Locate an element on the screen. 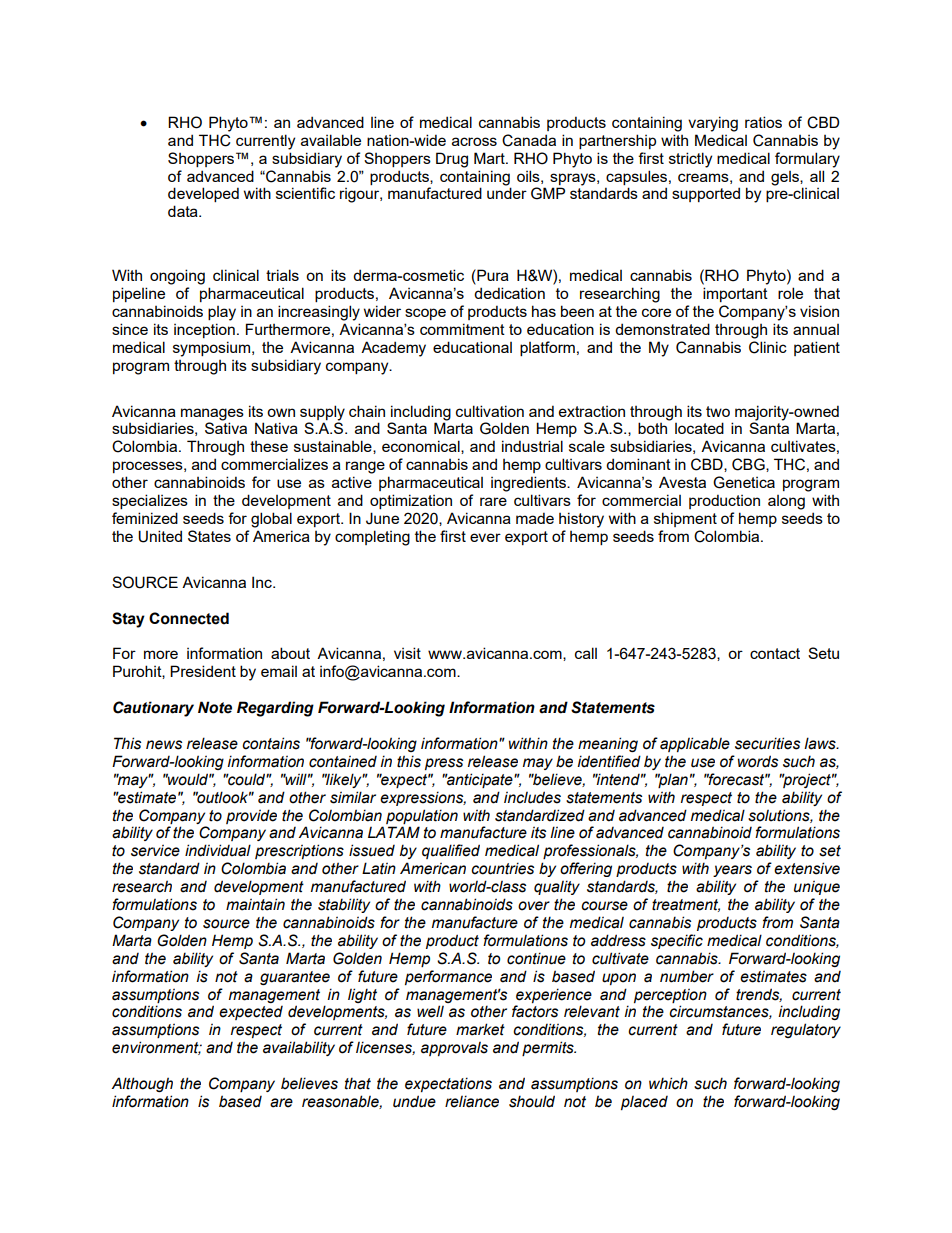 The image size is (952, 1233). which is located at coordinates (668, 1083).
